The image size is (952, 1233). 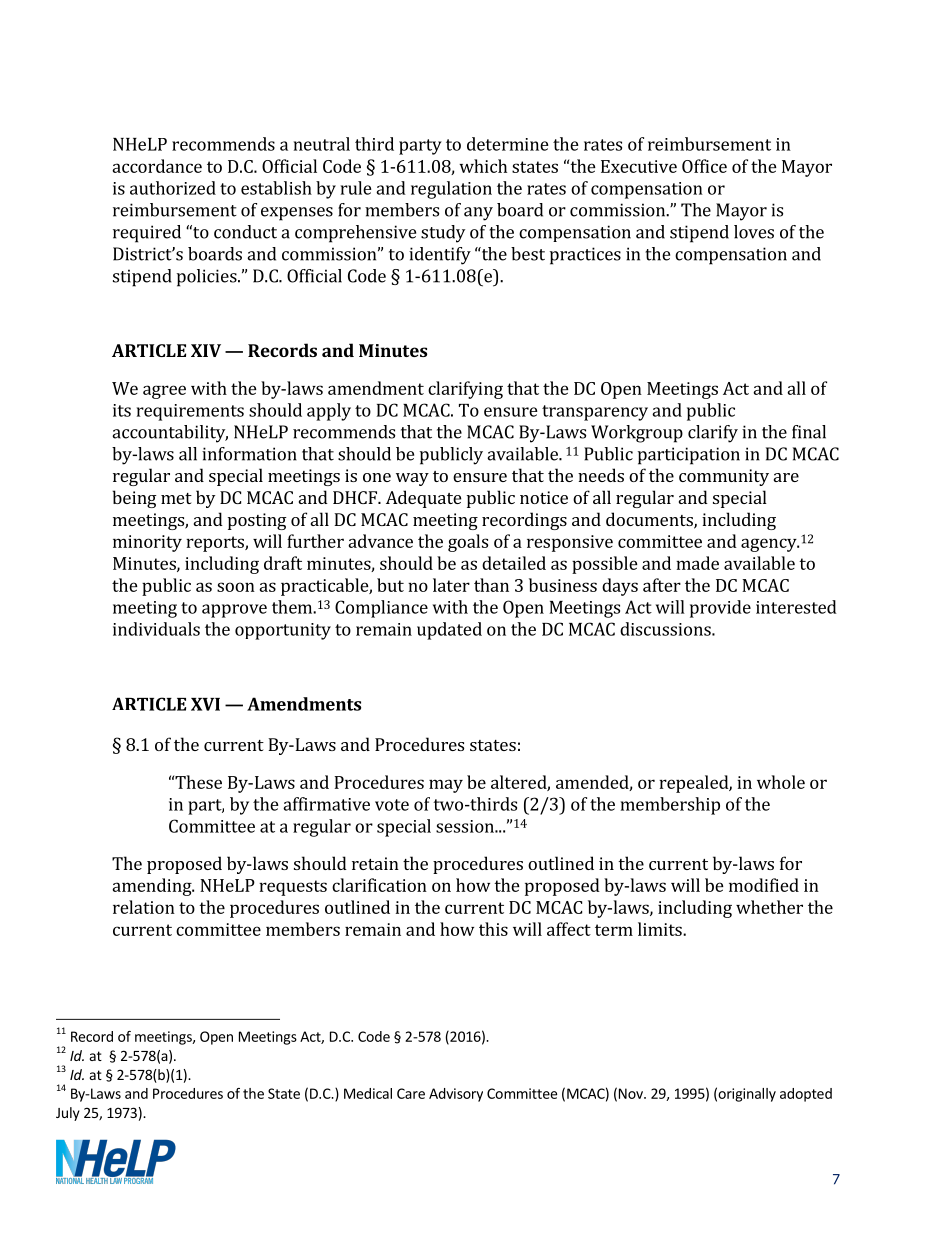 I want to click on way, so click(x=412, y=479).
